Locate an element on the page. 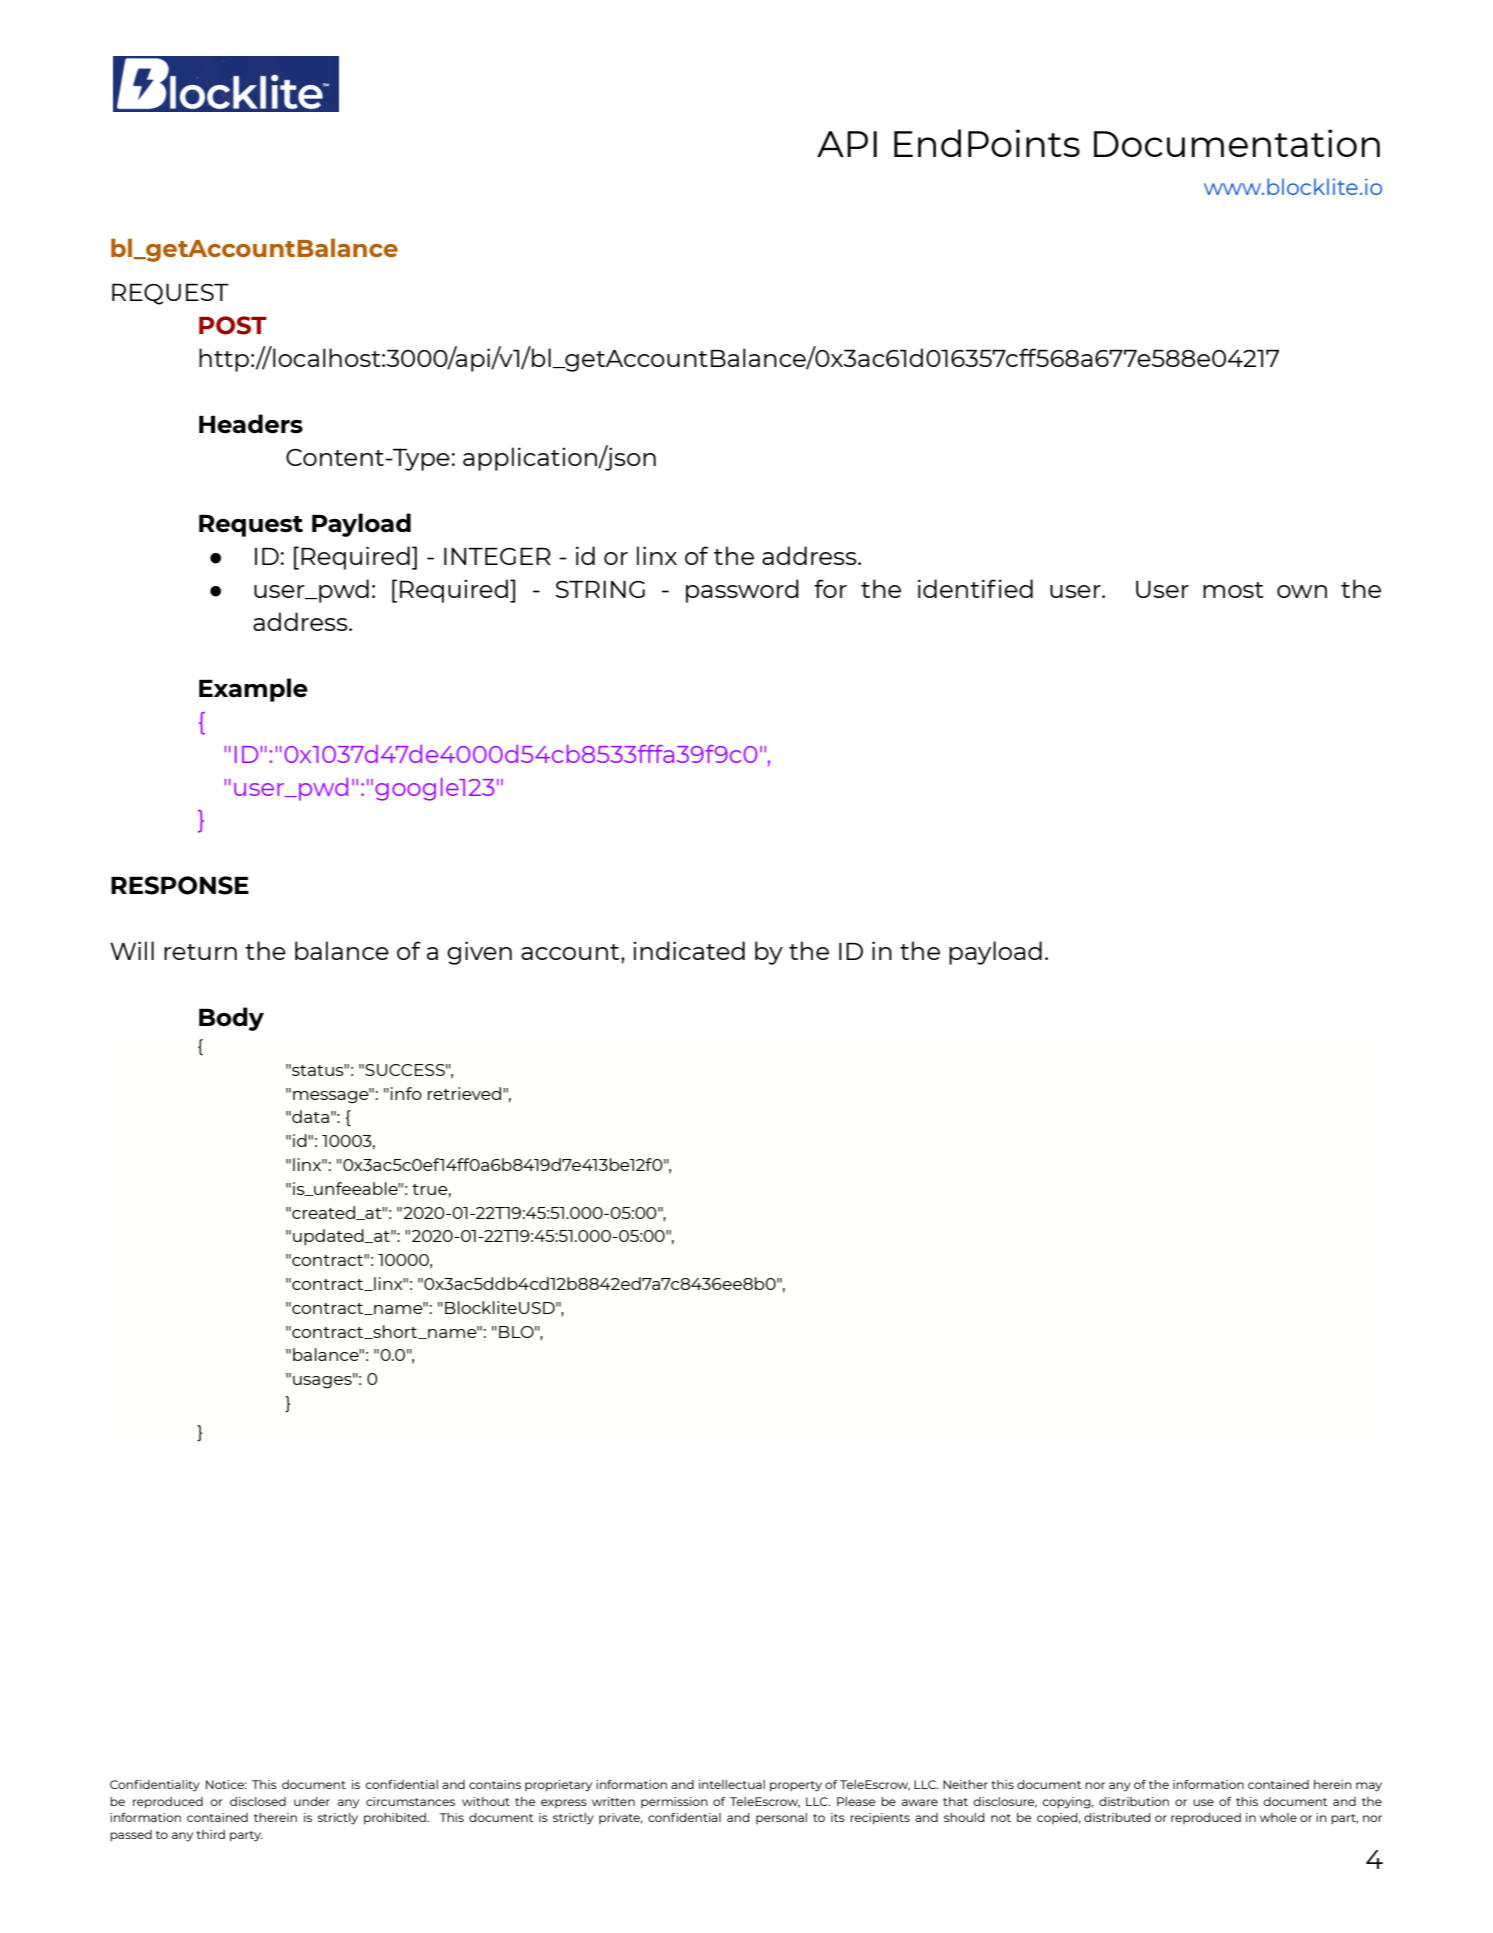 This document has width=1493, height=1933. password is located at coordinates (742, 591).
